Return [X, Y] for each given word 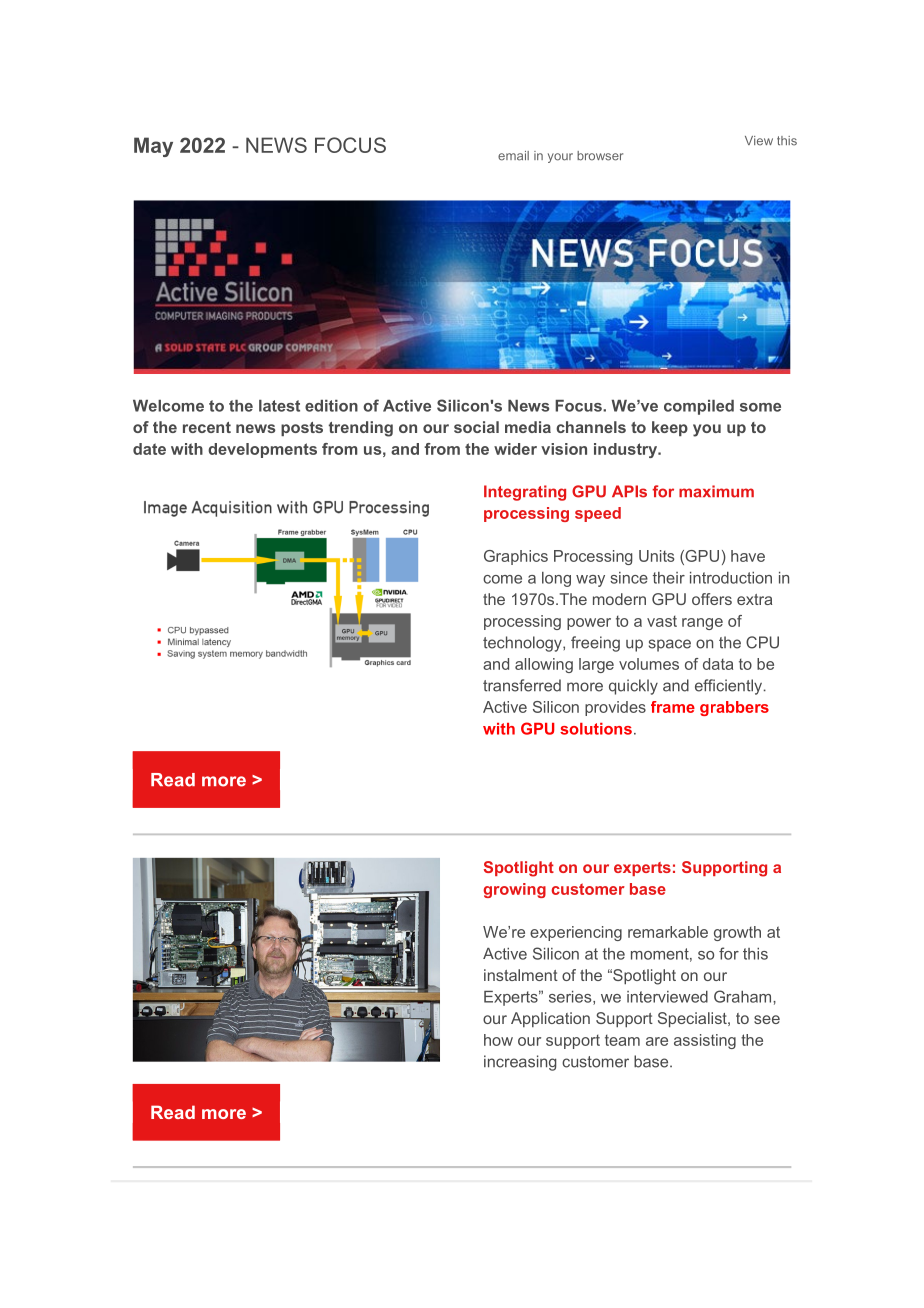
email [513, 156]
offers [712, 599]
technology [523, 644]
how [498, 1040]
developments [262, 450]
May [153, 147]
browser [600, 156]
